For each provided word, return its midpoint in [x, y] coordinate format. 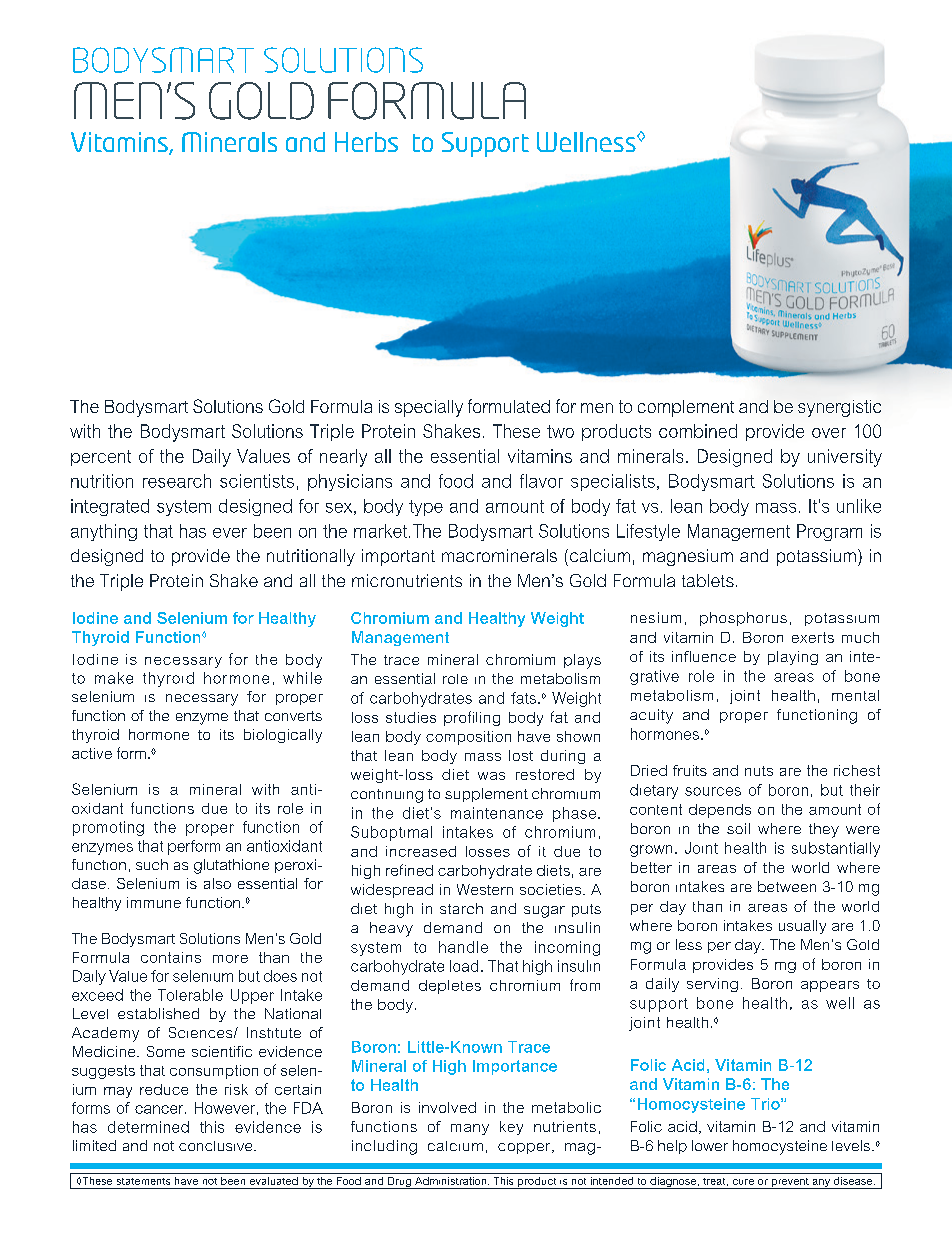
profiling [472, 718]
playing [793, 658]
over [829, 433]
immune [154, 902]
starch [461, 908]
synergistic [839, 408]
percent [101, 458]
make [114, 678]
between [787, 886]
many [470, 1129]
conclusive [217, 1146]
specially [429, 408]
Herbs [366, 142]
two [560, 431]
